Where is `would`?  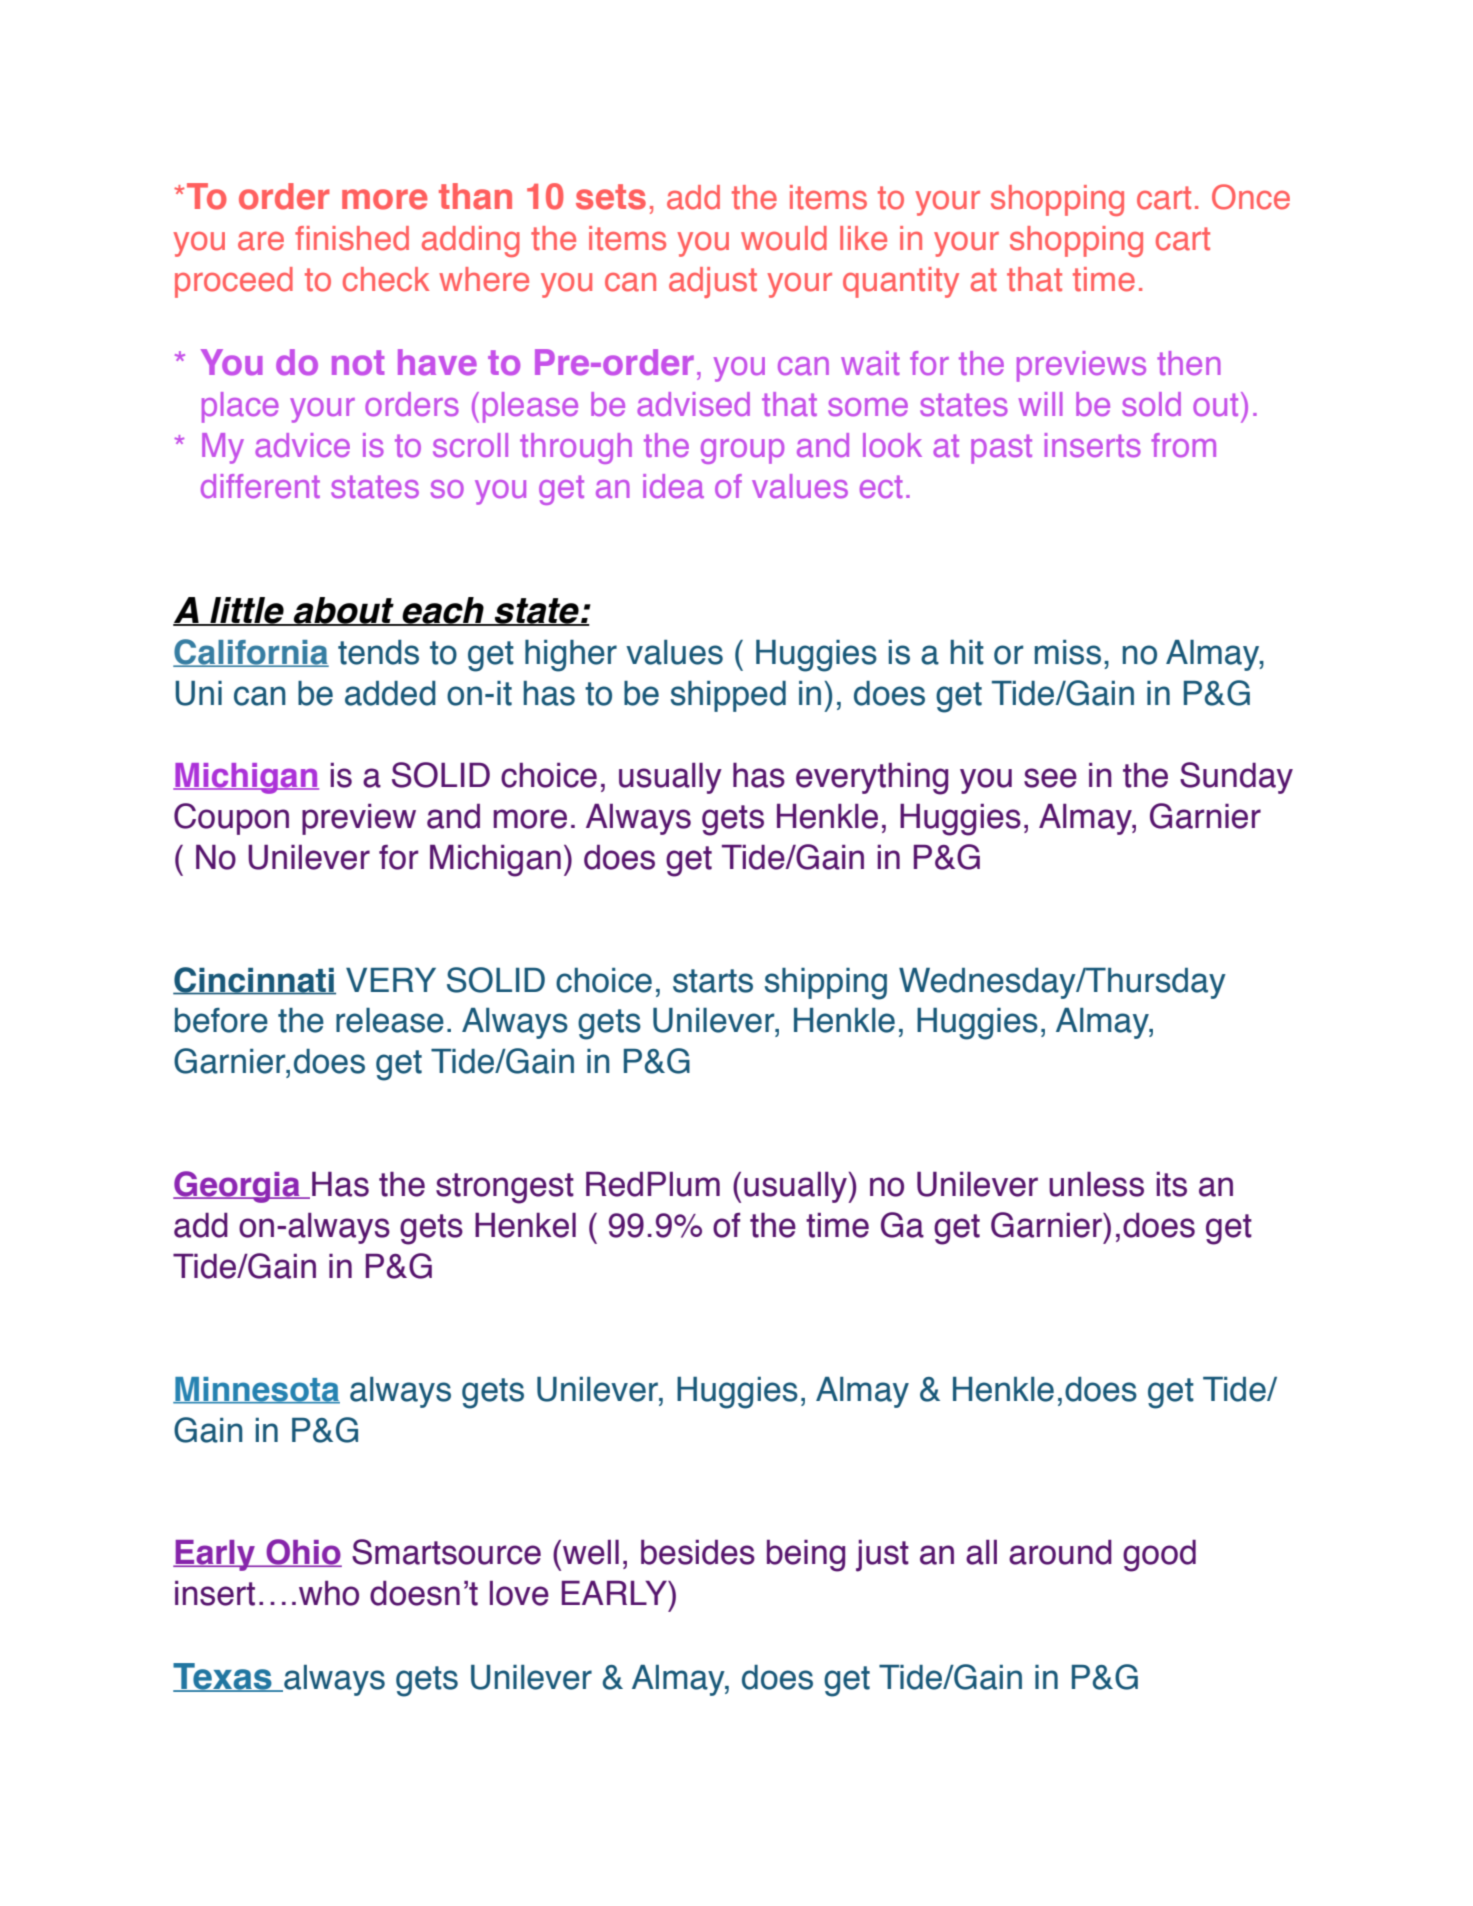
would is located at coordinates (784, 238).
